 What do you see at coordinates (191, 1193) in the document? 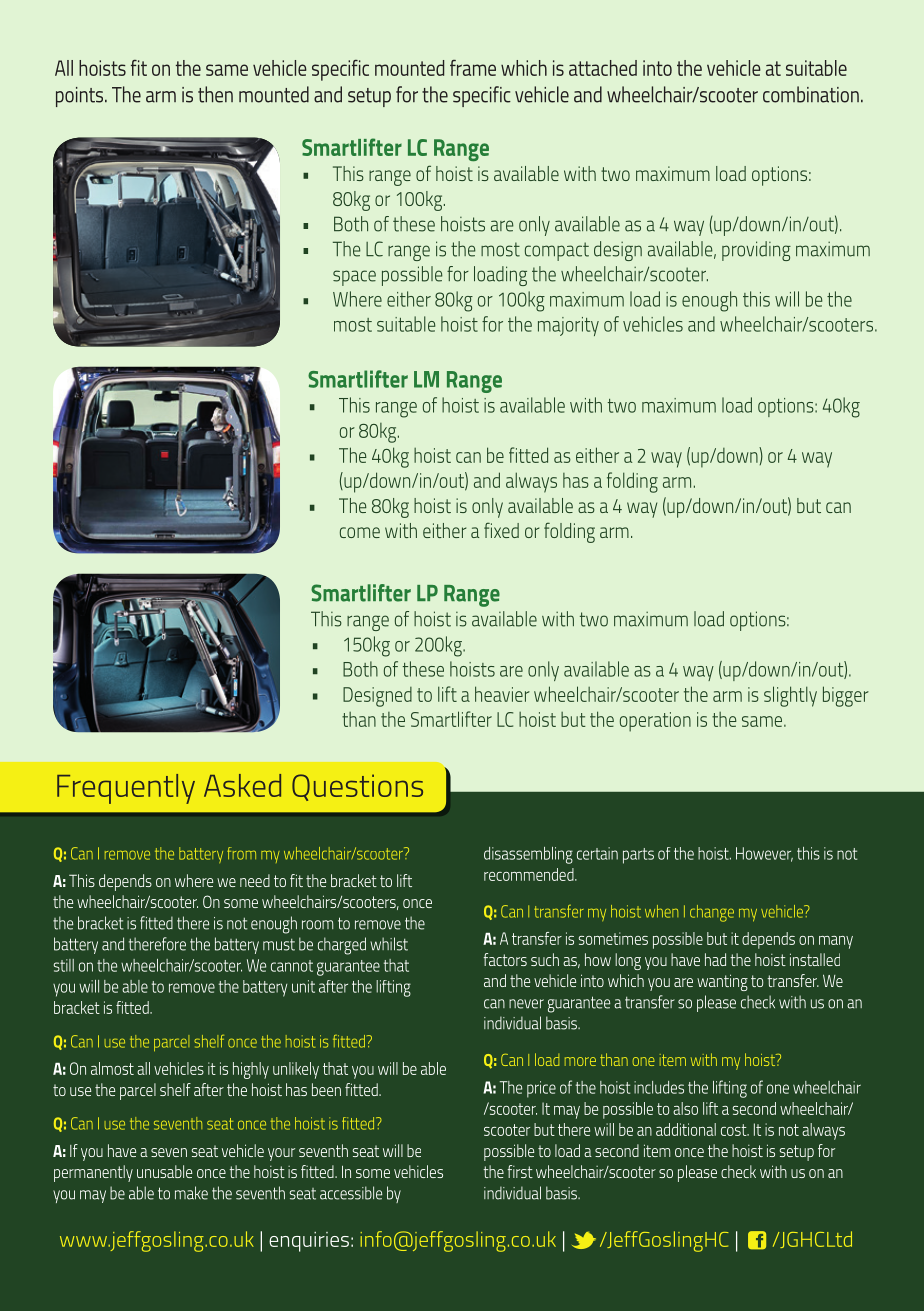
I see `make` at bounding box center [191, 1193].
